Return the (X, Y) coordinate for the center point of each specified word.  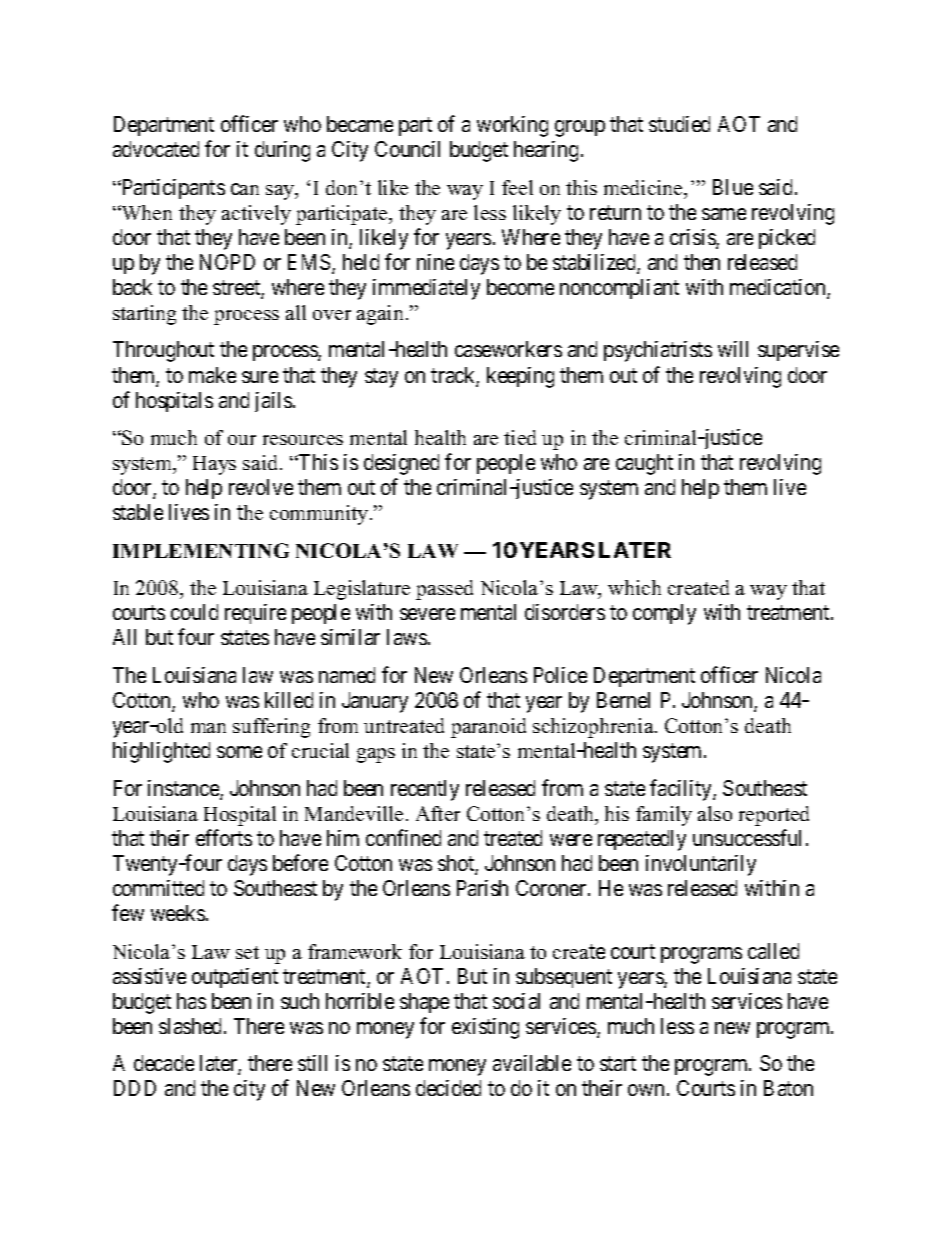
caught (644, 464)
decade (164, 1063)
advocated (156, 149)
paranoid (488, 728)
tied (520, 437)
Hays (214, 465)
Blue (733, 187)
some (239, 752)
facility (682, 790)
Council (407, 149)
